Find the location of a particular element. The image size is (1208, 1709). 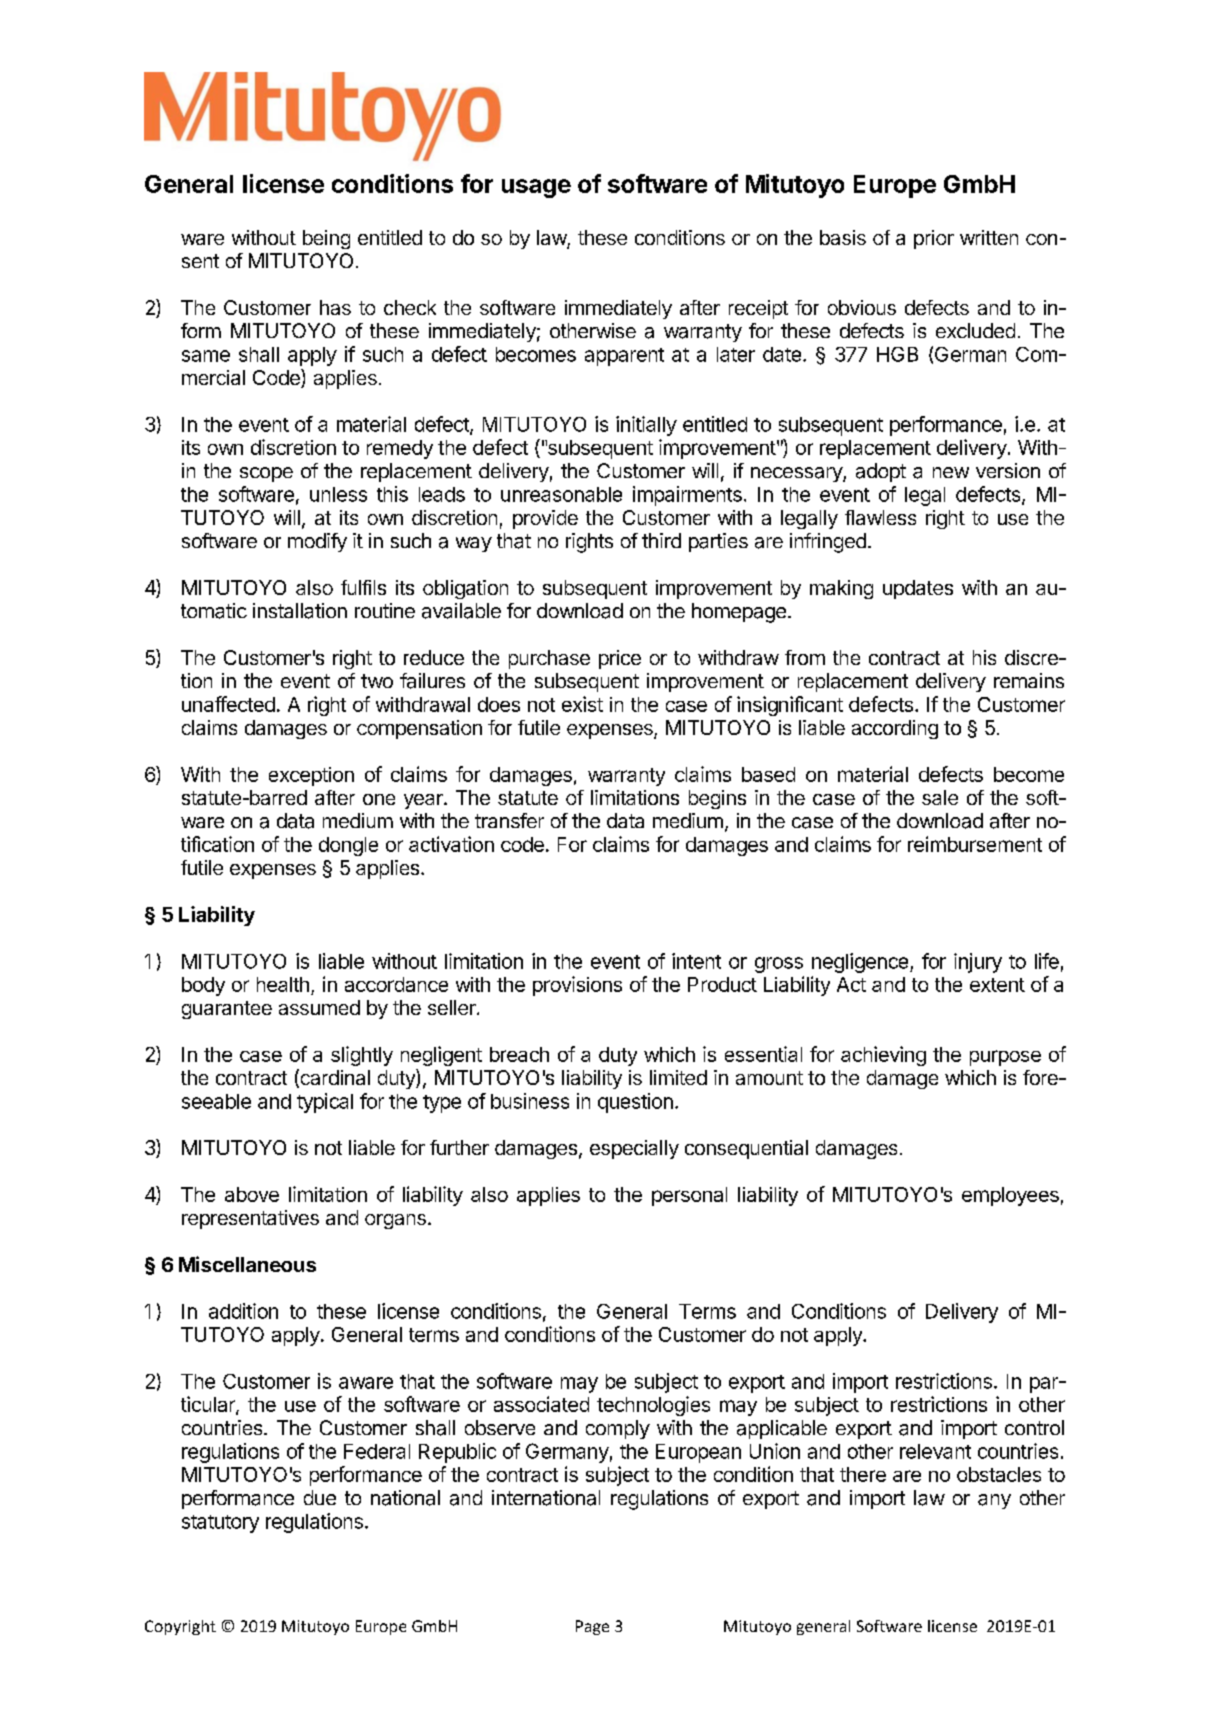

flawless is located at coordinates (880, 517).
